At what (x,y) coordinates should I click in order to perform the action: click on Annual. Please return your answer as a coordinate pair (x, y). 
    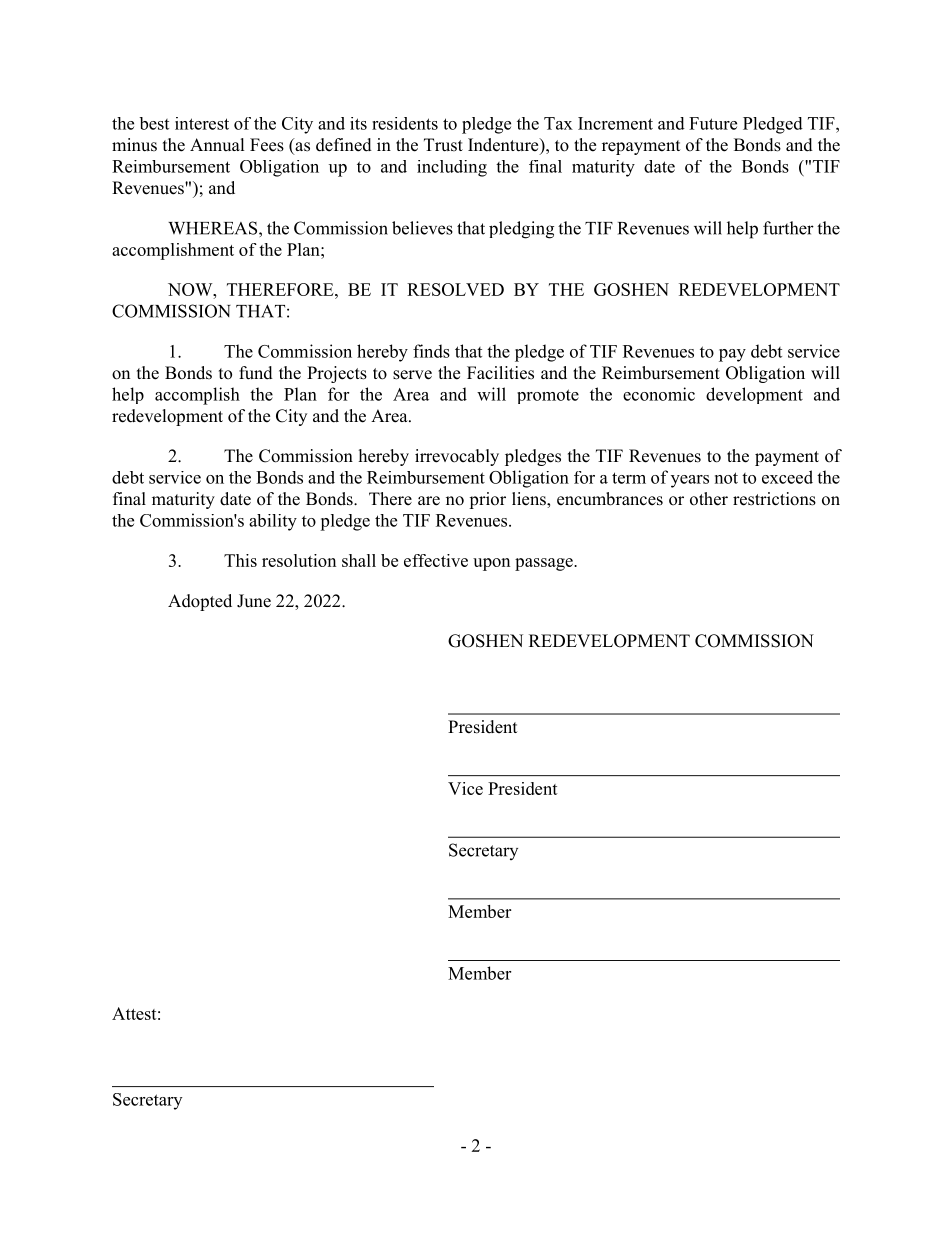
    Looking at the image, I should click on (217, 145).
